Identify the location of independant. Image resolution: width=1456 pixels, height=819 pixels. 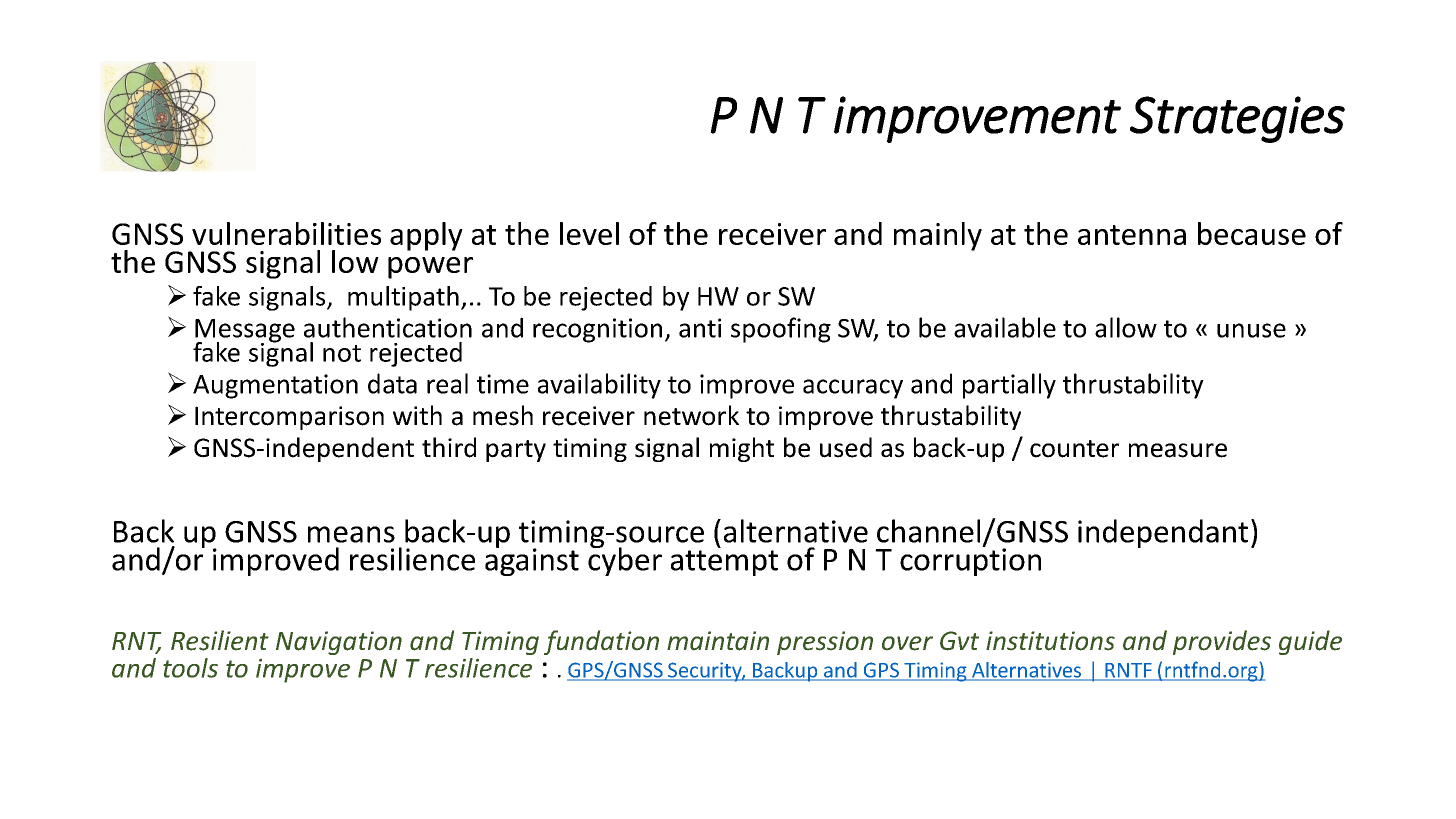
(1163, 533).
